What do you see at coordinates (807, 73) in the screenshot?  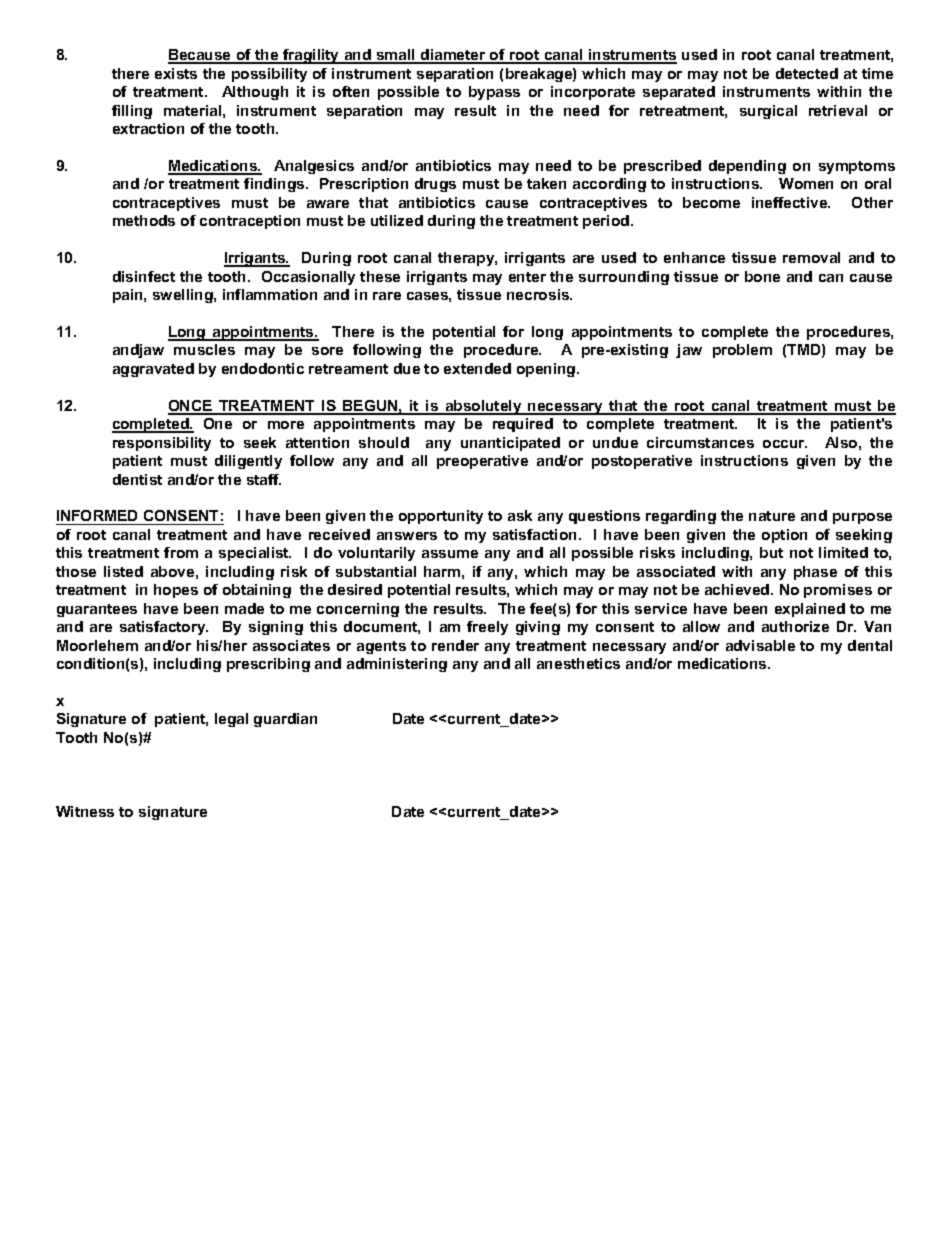 I see `detected` at bounding box center [807, 73].
